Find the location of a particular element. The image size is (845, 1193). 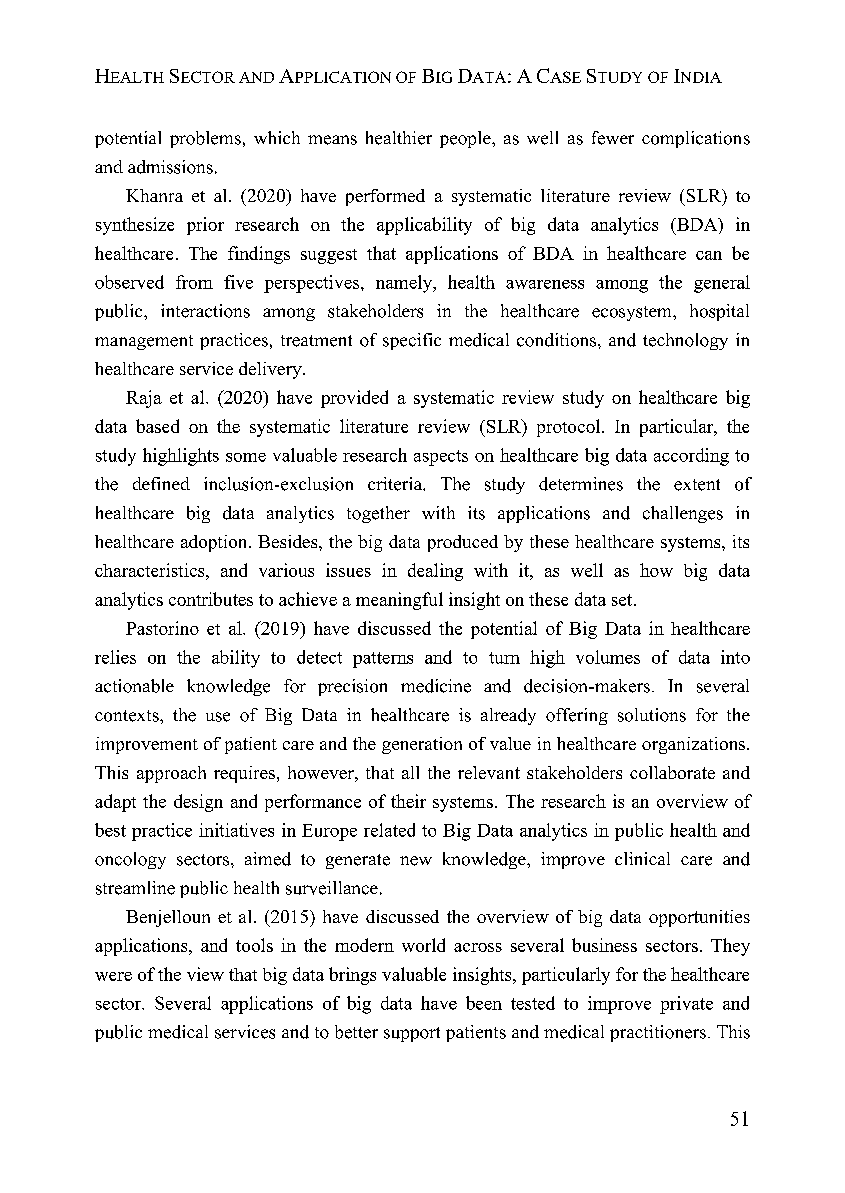

were is located at coordinates (113, 976).
